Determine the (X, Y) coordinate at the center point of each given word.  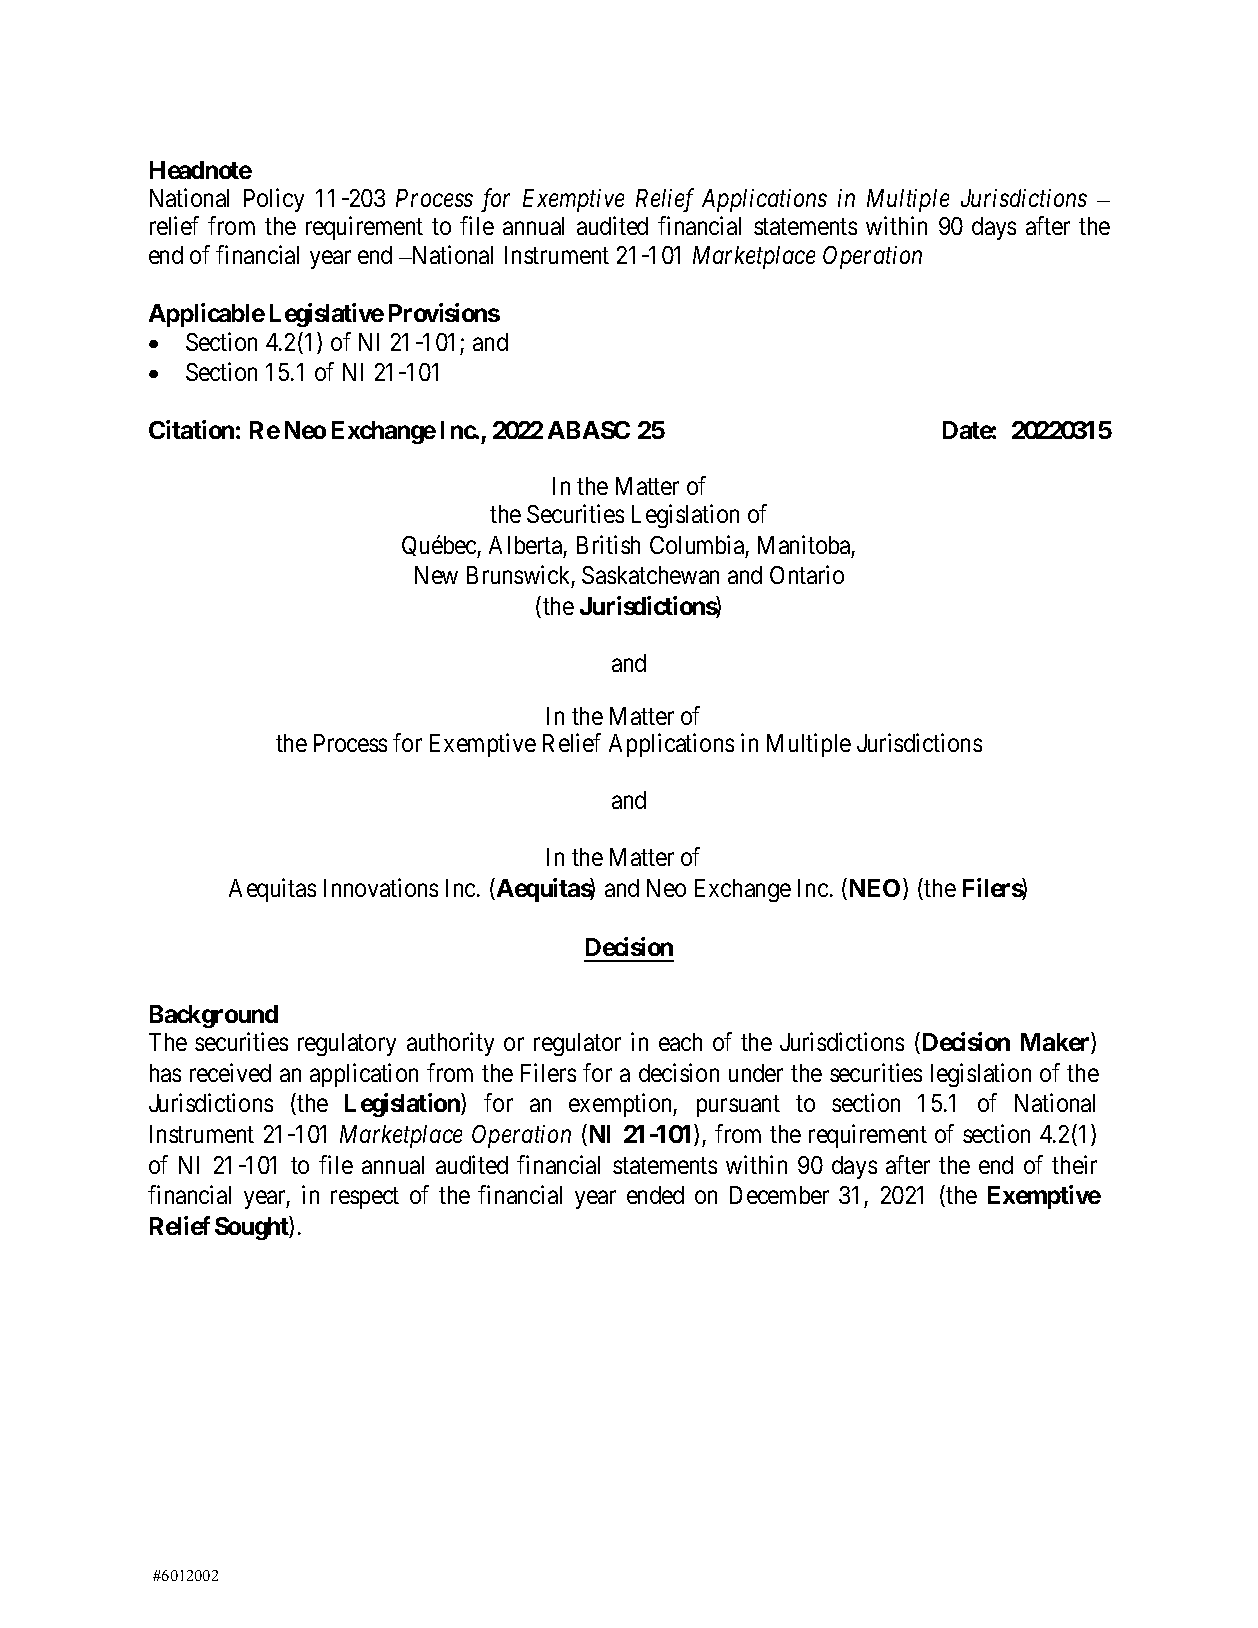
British (608, 544)
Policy (274, 200)
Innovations (381, 887)
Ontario (807, 575)
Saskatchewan (650, 575)
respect (365, 1198)
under (756, 1073)
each (680, 1042)
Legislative (327, 315)
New (436, 575)
